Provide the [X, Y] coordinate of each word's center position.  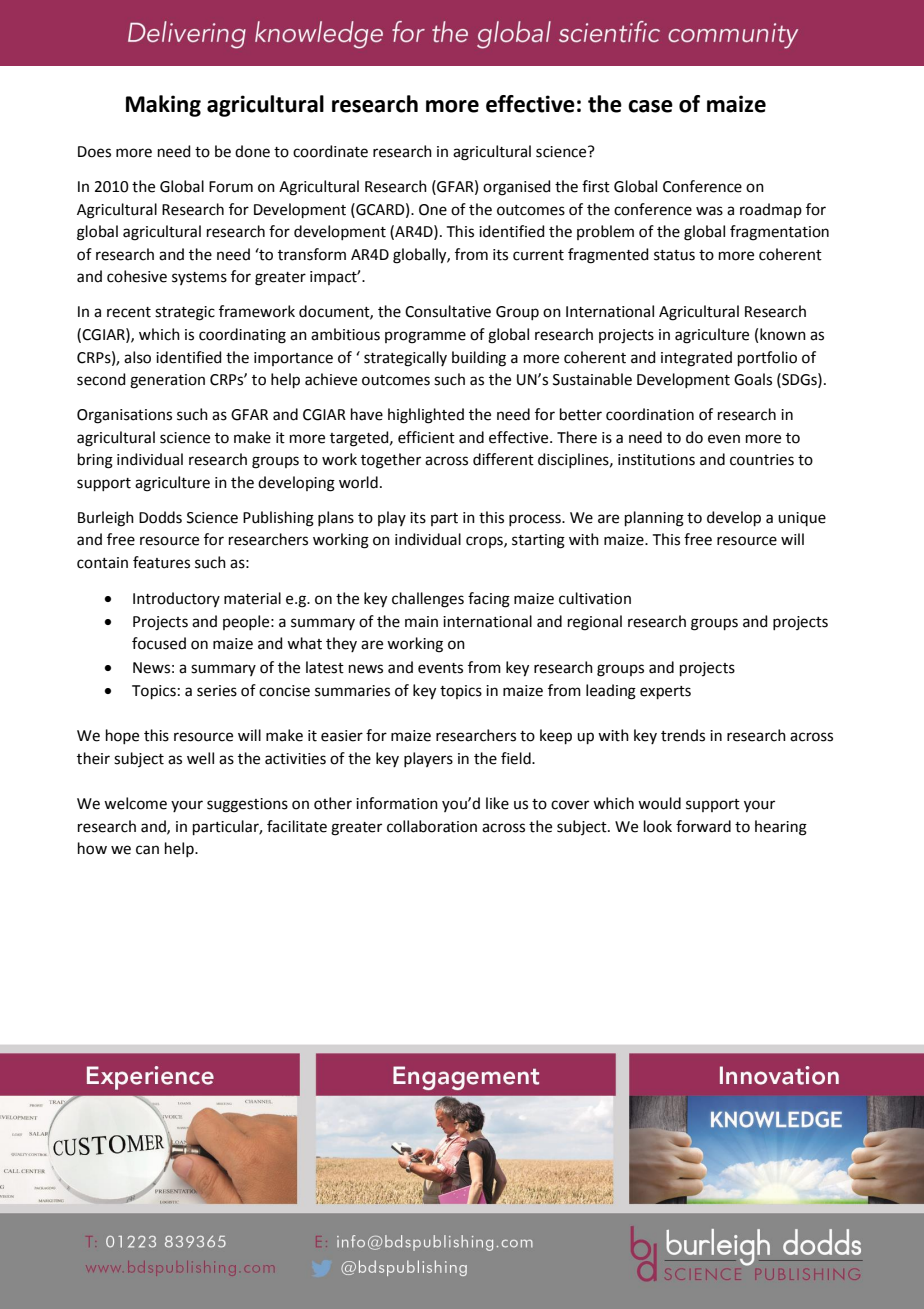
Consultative [448, 311]
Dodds [160, 517]
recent [129, 312]
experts [665, 692]
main [421, 622]
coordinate [330, 151]
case [650, 106]
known [783, 334]
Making [163, 106]
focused [159, 643]
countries [762, 460]
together [391, 461]
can [147, 850]
